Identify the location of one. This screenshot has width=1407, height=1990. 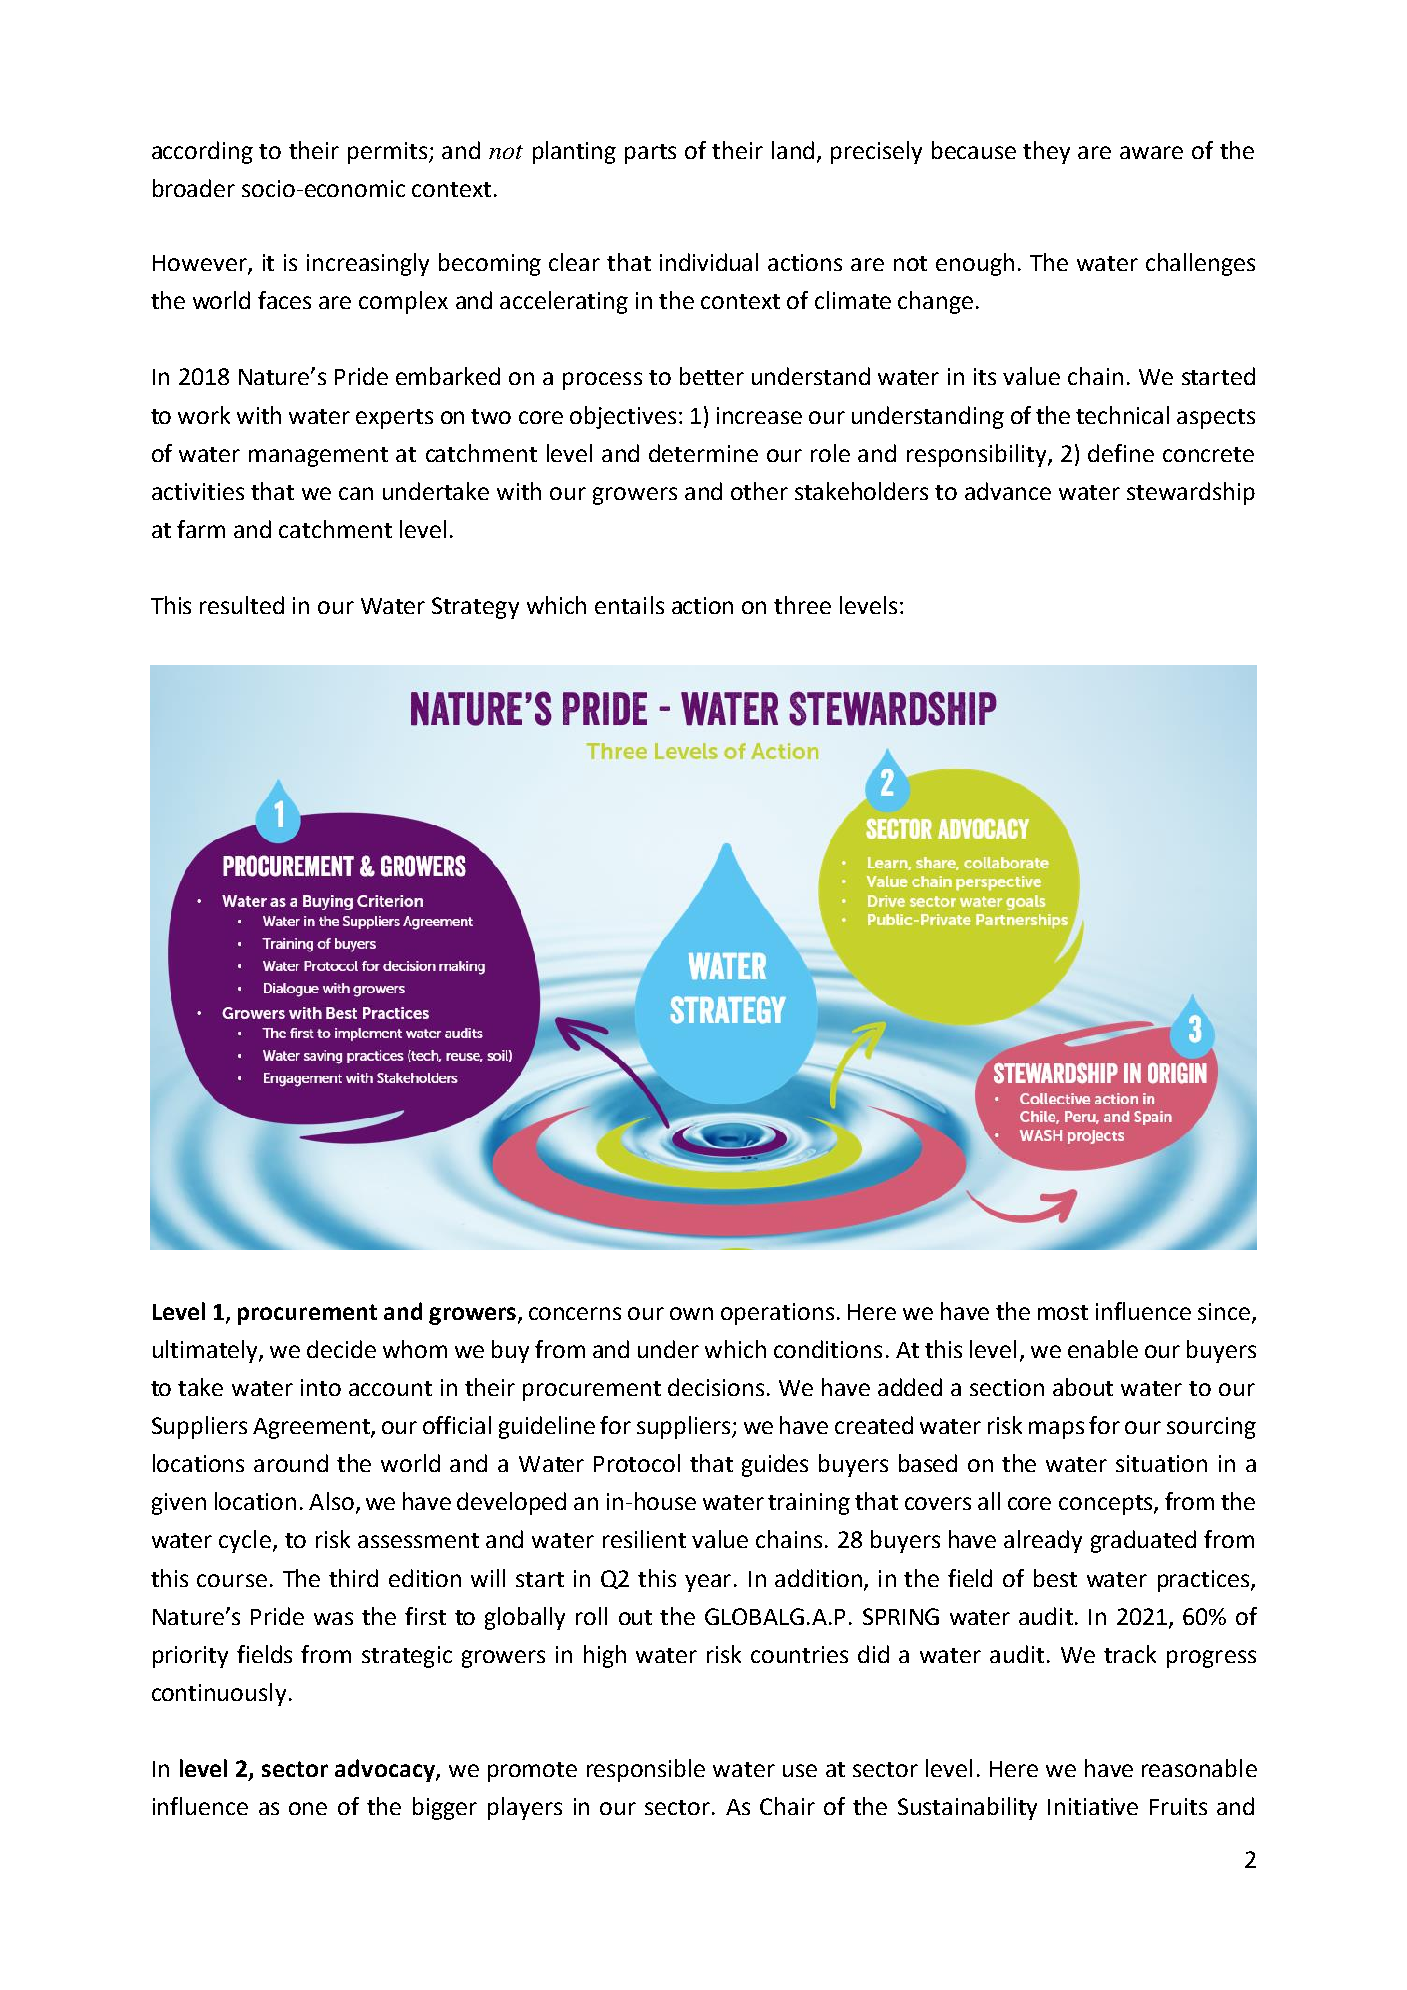
(308, 1808).
